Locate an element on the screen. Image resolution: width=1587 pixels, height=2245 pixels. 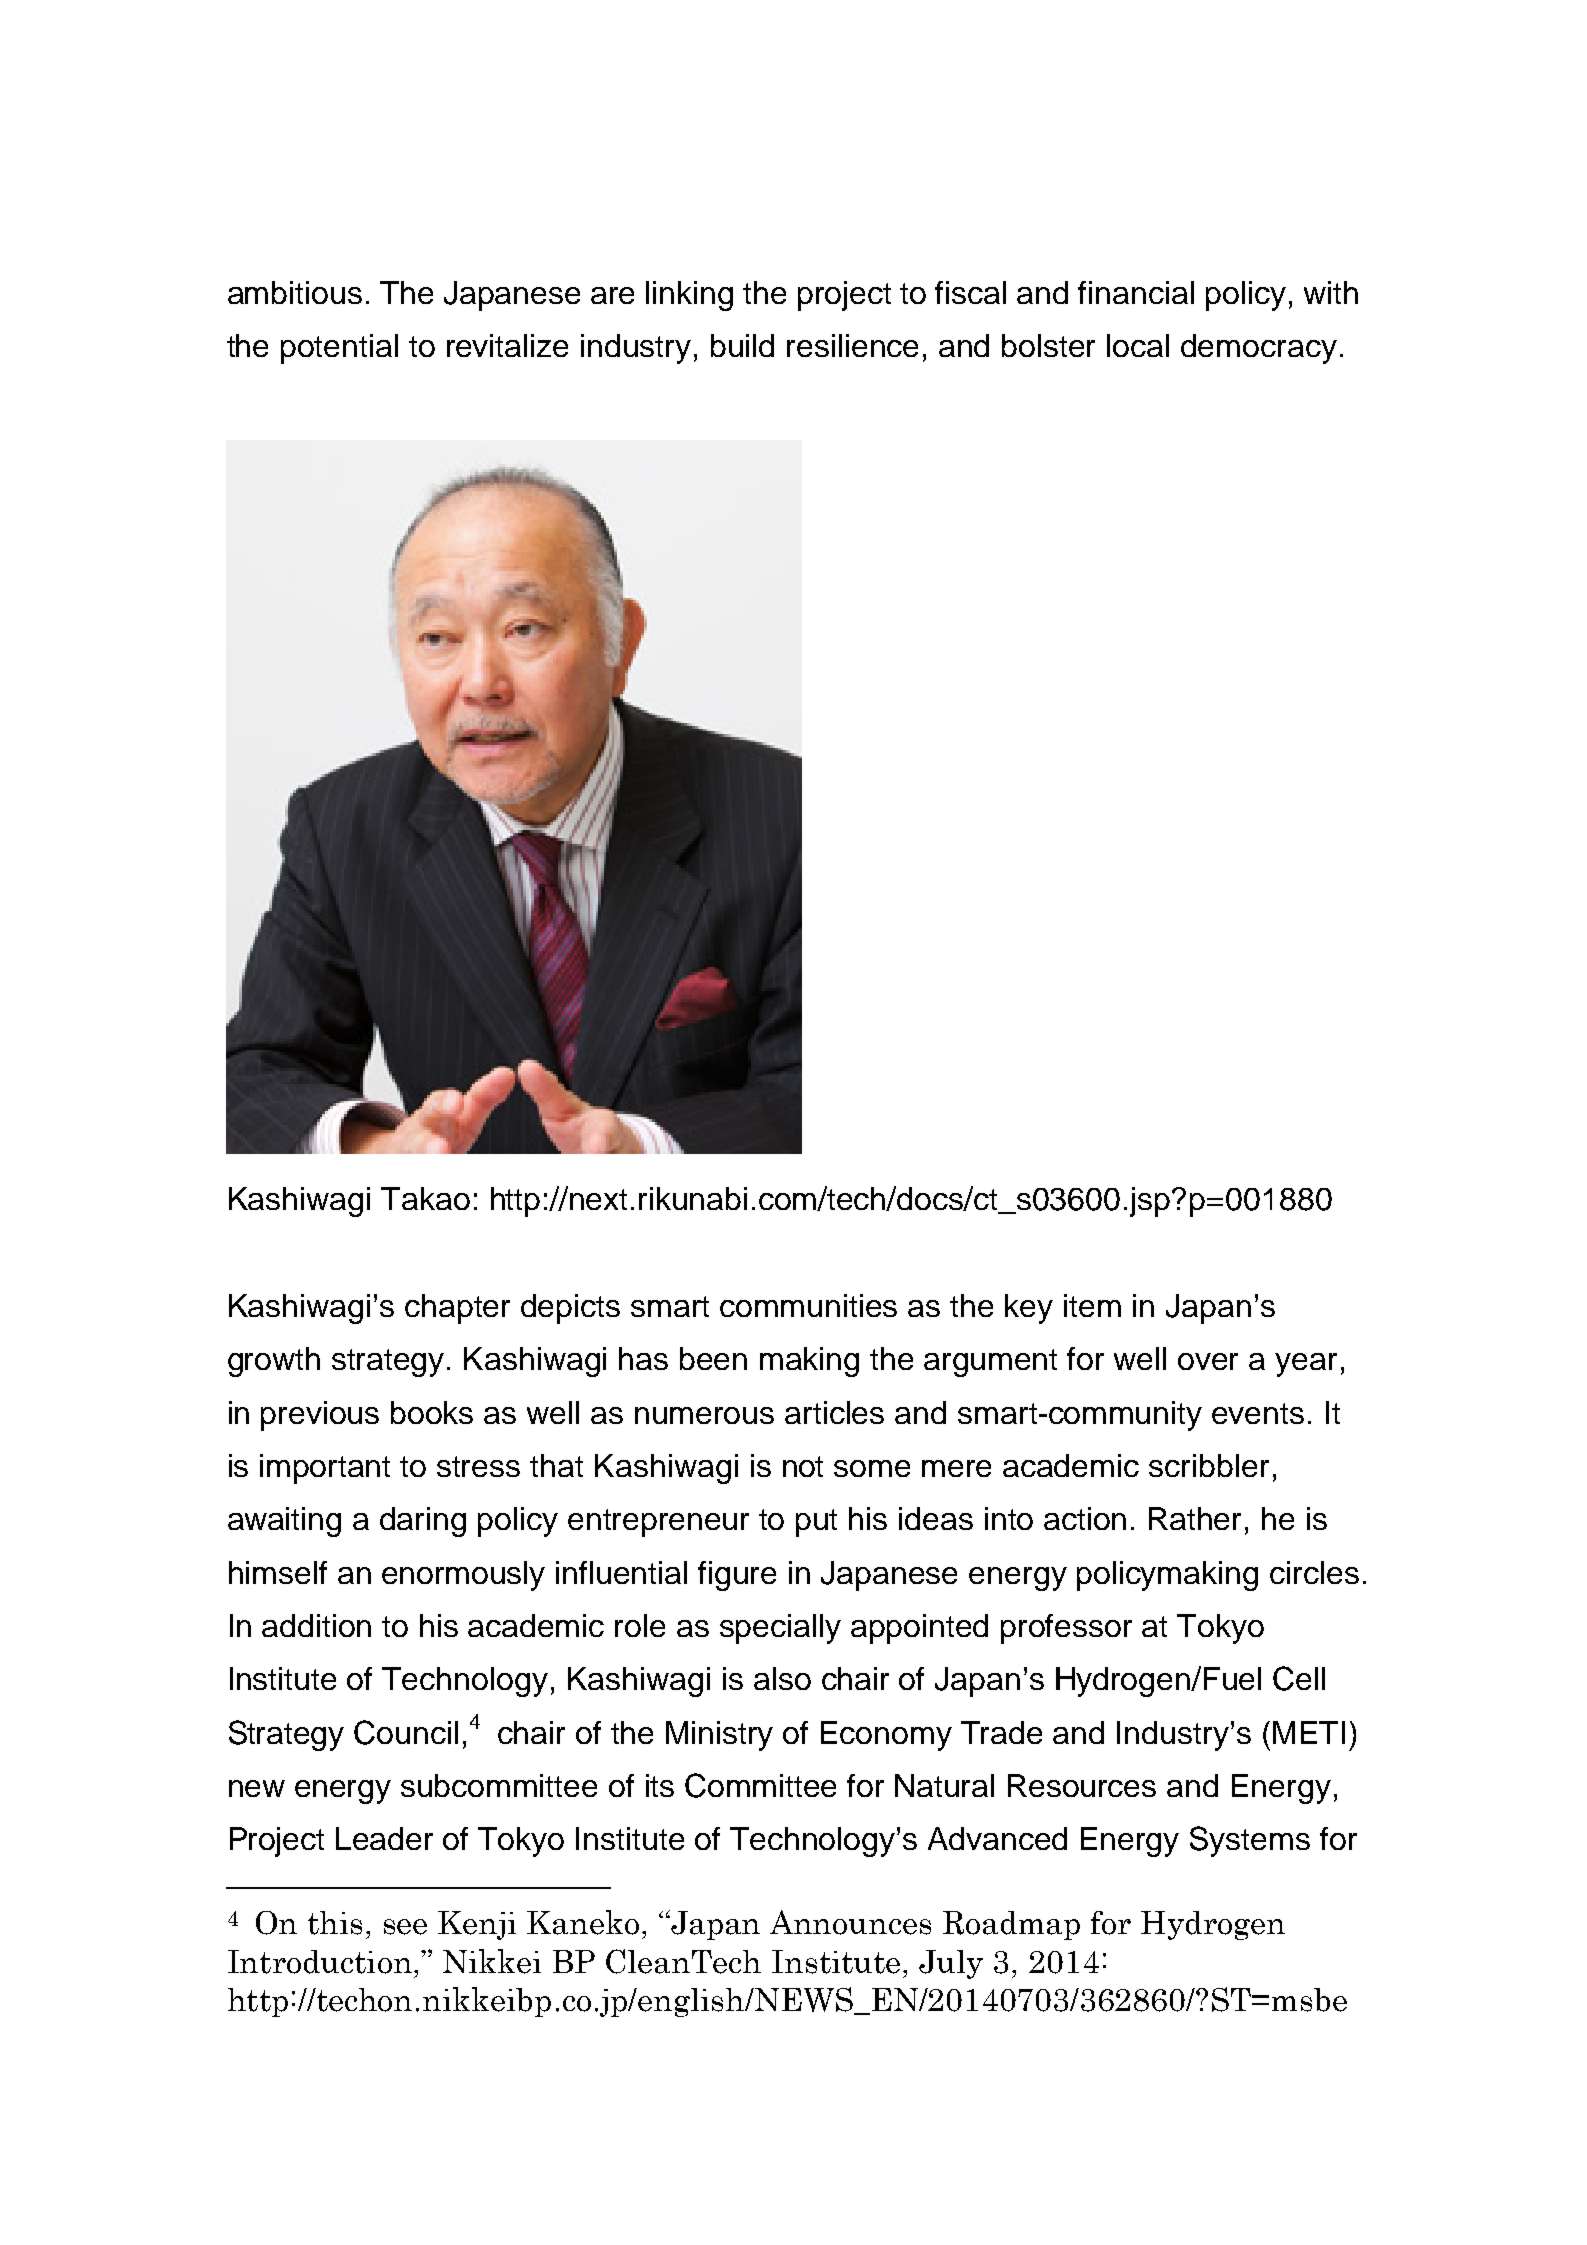
democracy is located at coordinates (1259, 349).
